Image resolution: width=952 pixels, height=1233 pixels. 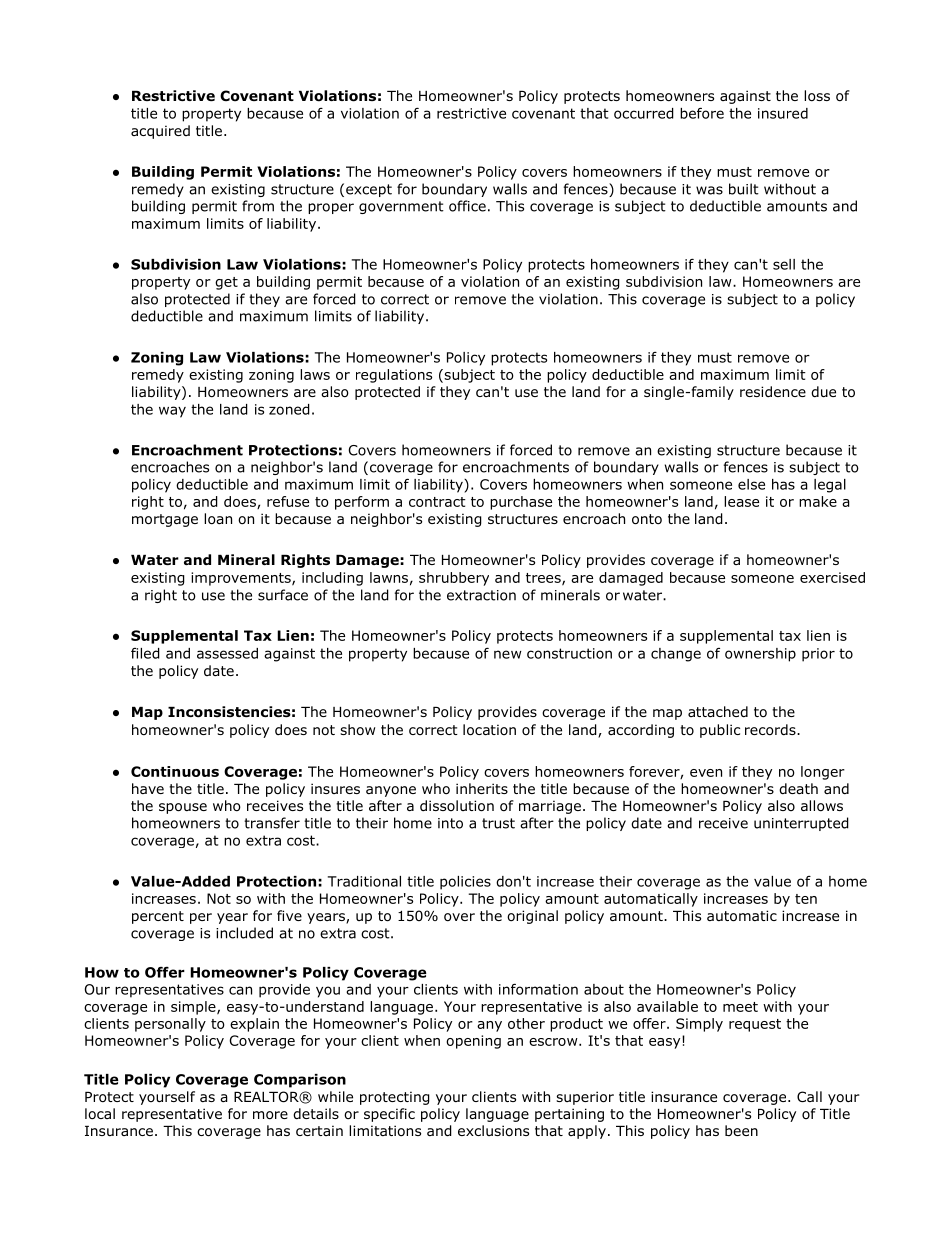 What do you see at coordinates (437, 502) in the screenshot?
I see `contract` at bounding box center [437, 502].
